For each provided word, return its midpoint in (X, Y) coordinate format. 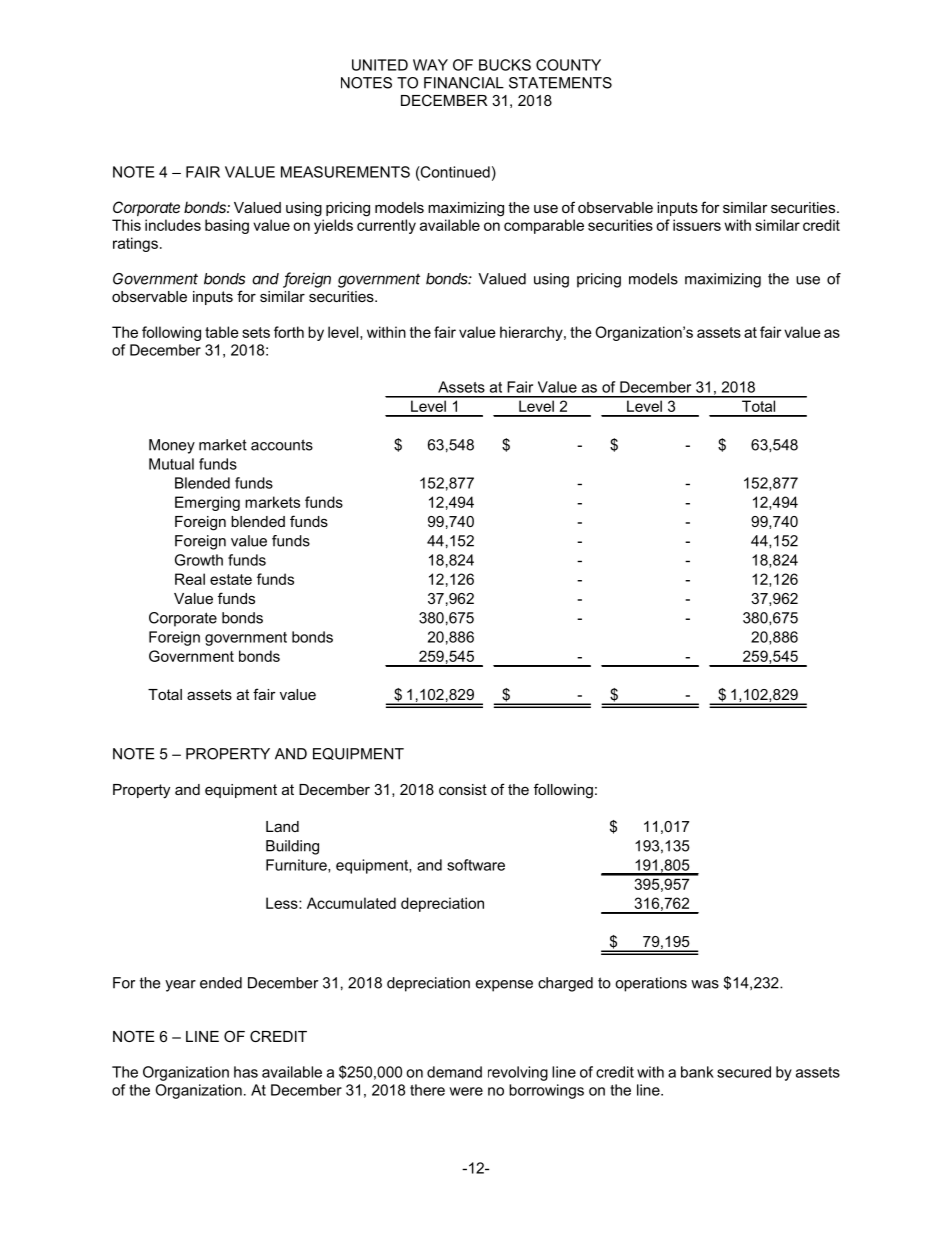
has (246, 1072)
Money (172, 446)
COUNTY (568, 65)
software (476, 865)
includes (173, 225)
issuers (697, 225)
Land (282, 826)
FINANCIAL (464, 83)
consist (463, 789)
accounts (282, 445)
